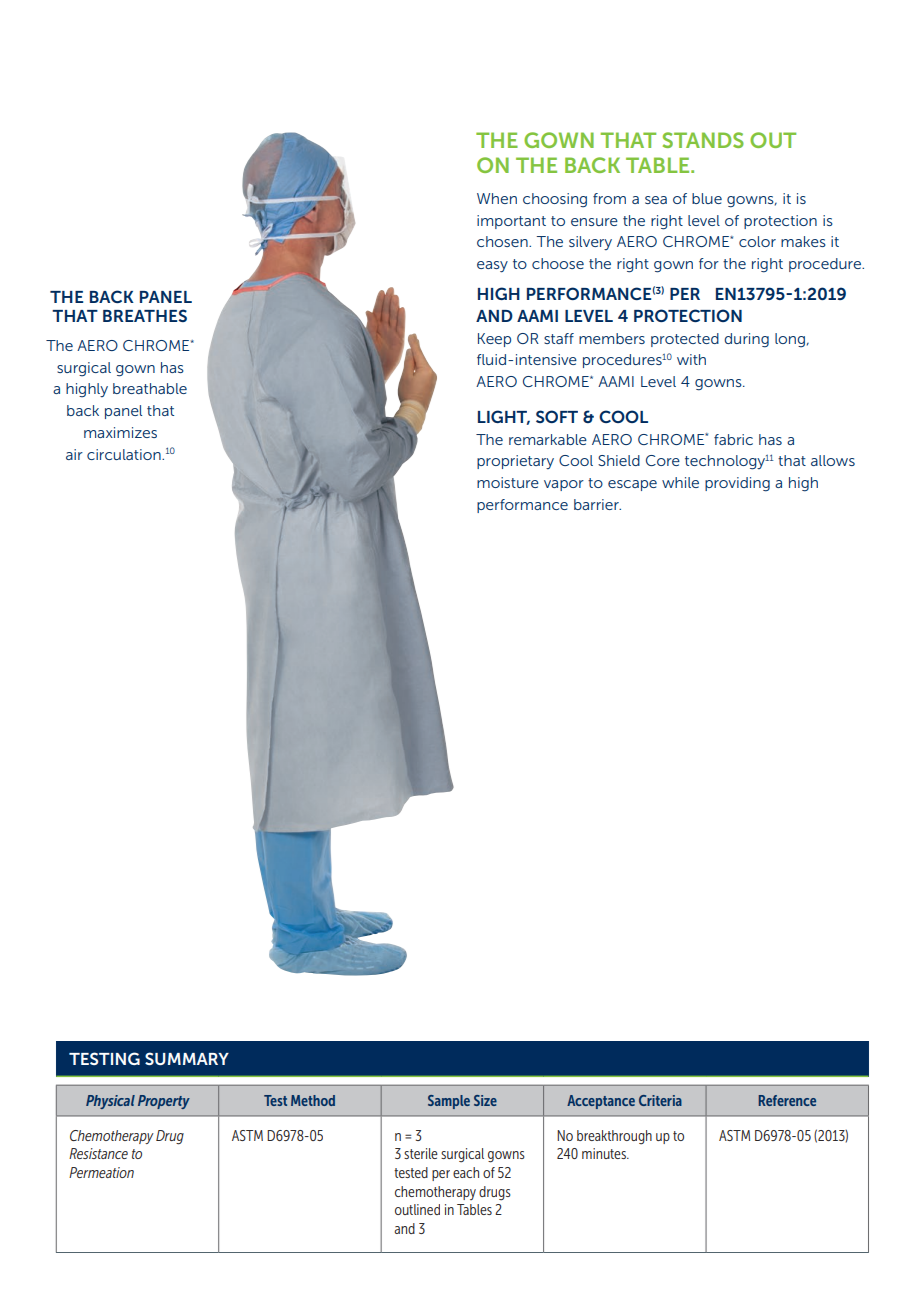 This screenshot has height=1308, width=924. What do you see at coordinates (787, 1100) in the screenshot?
I see `Reference` at bounding box center [787, 1100].
